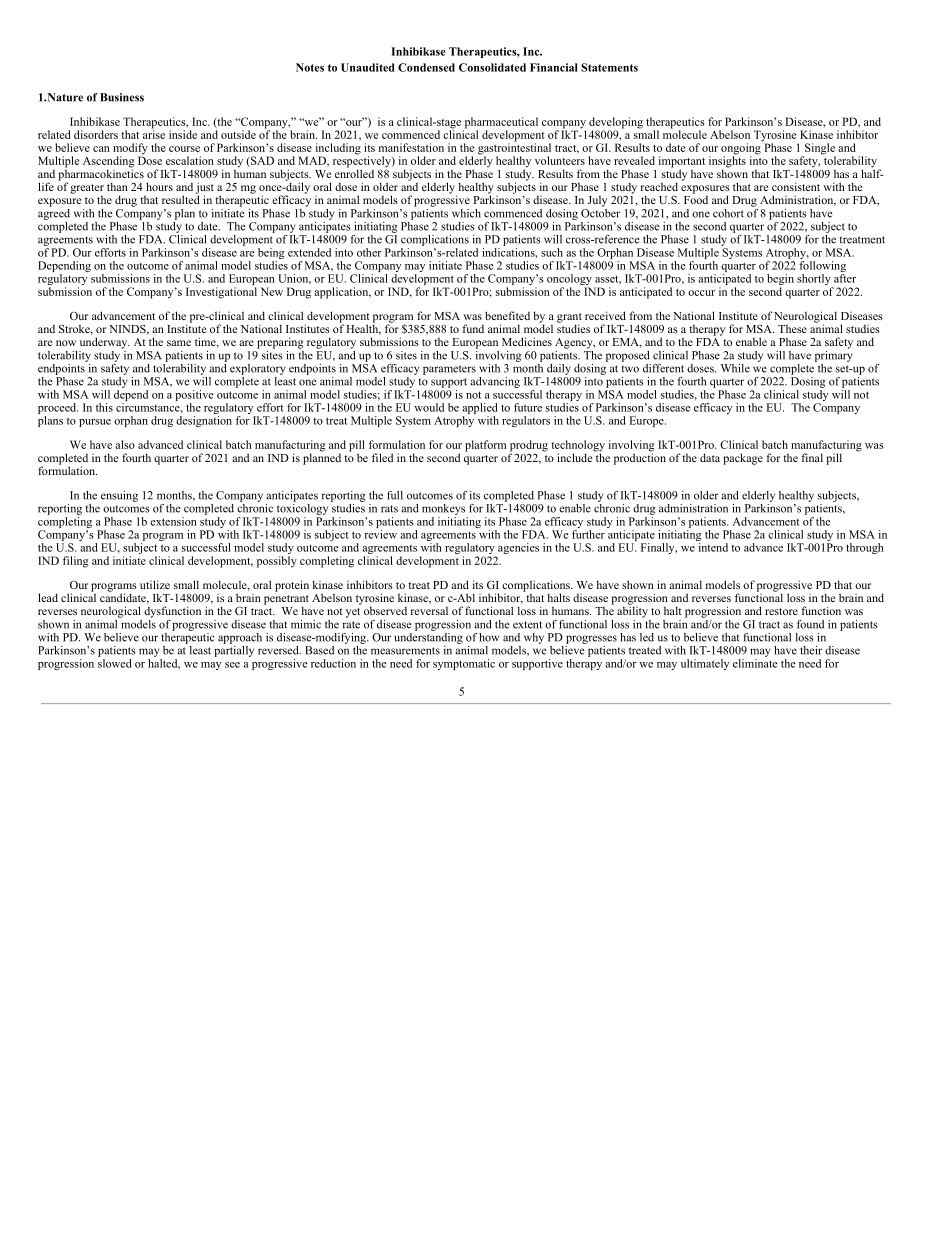 The width and height of the page is (952, 1233). I want to click on other, so click(369, 252).
